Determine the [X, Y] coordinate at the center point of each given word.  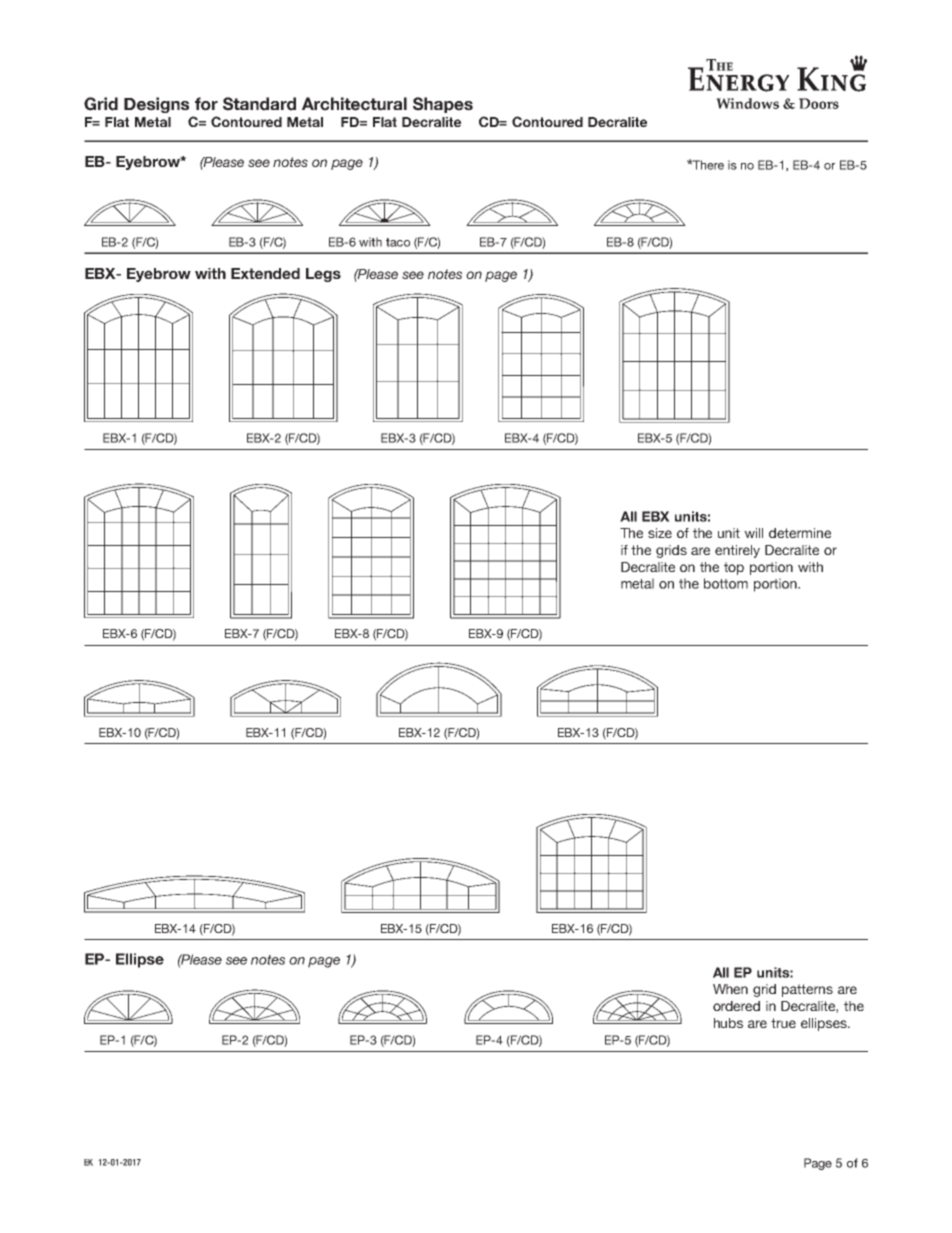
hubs [728, 1023]
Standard [259, 104]
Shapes [443, 105]
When [730, 989]
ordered [736, 1006]
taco [398, 242]
